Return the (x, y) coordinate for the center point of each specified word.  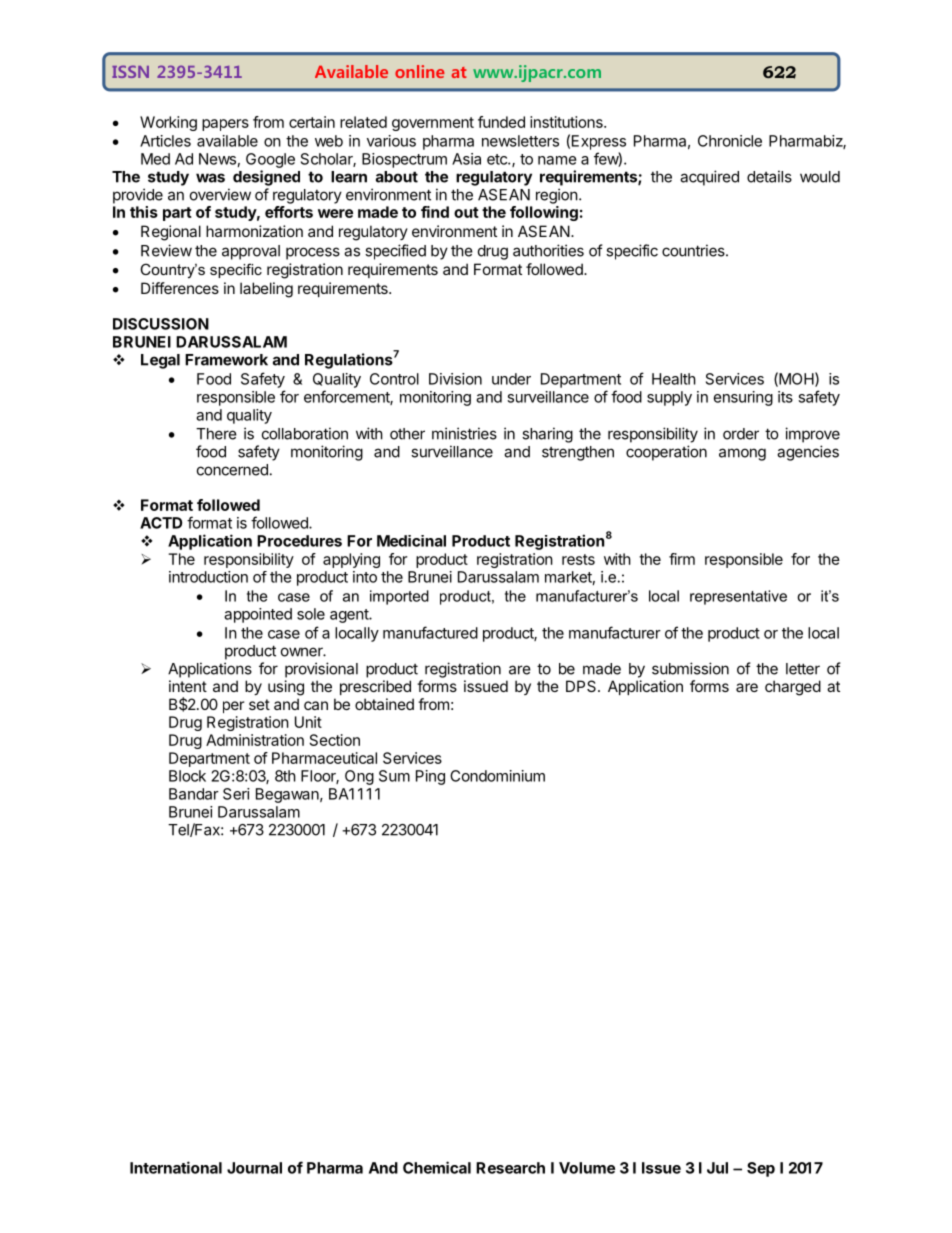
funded (501, 122)
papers (225, 125)
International (176, 1167)
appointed (258, 615)
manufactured (430, 632)
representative (738, 597)
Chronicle (730, 141)
